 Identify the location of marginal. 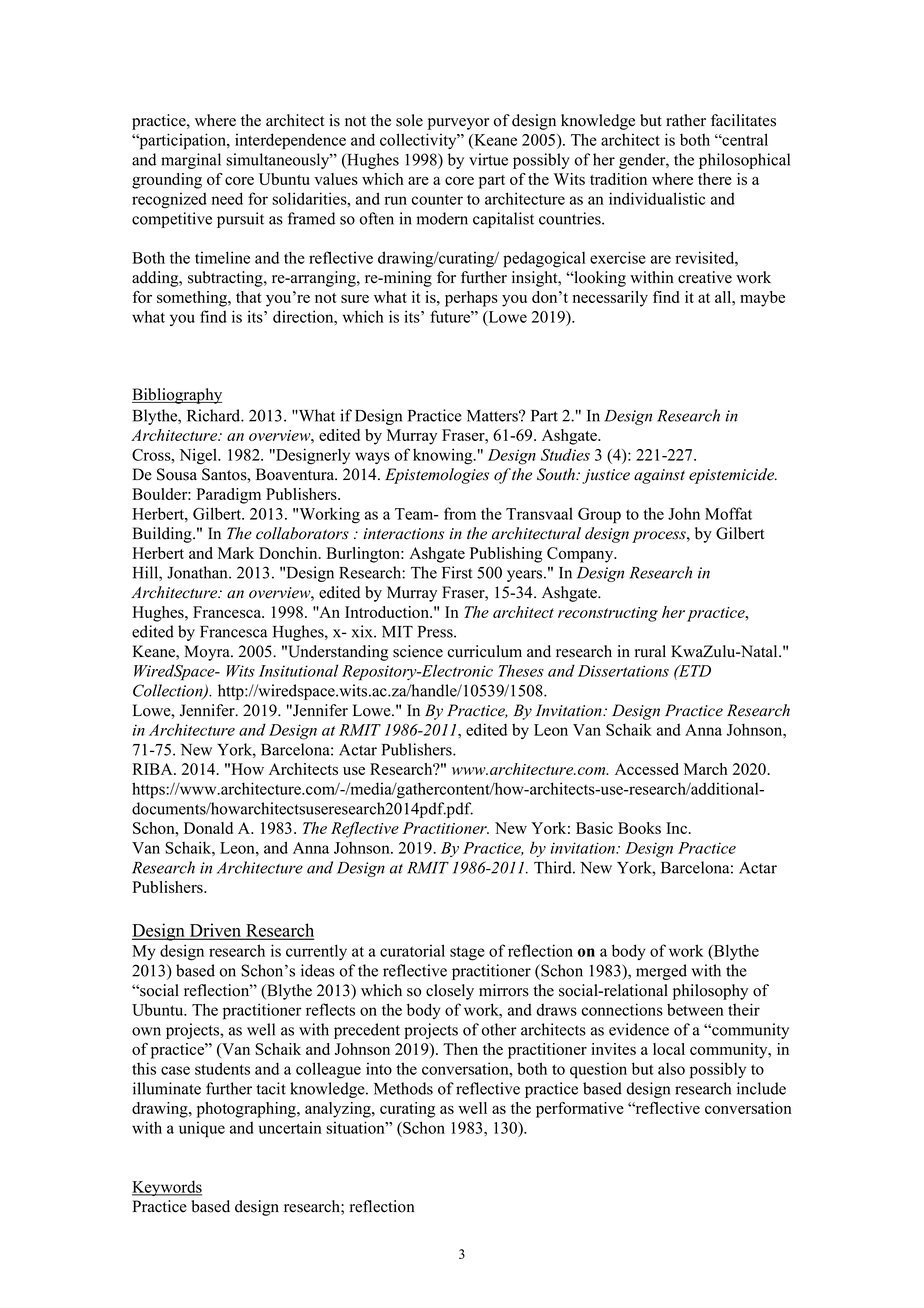
(191, 161).
